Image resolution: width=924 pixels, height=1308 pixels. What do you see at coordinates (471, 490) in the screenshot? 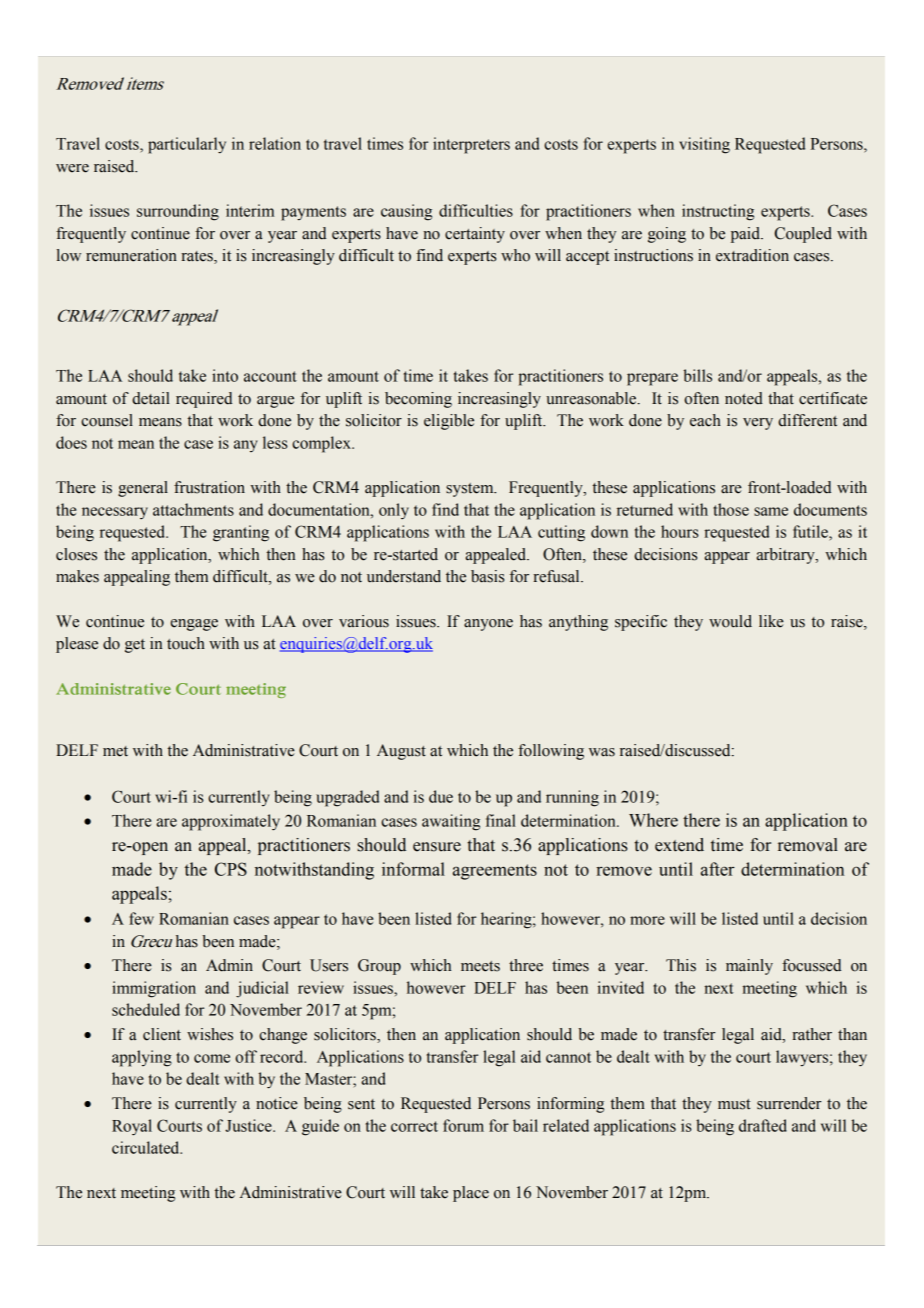
I see `system` at bounding box center [471, 490].
